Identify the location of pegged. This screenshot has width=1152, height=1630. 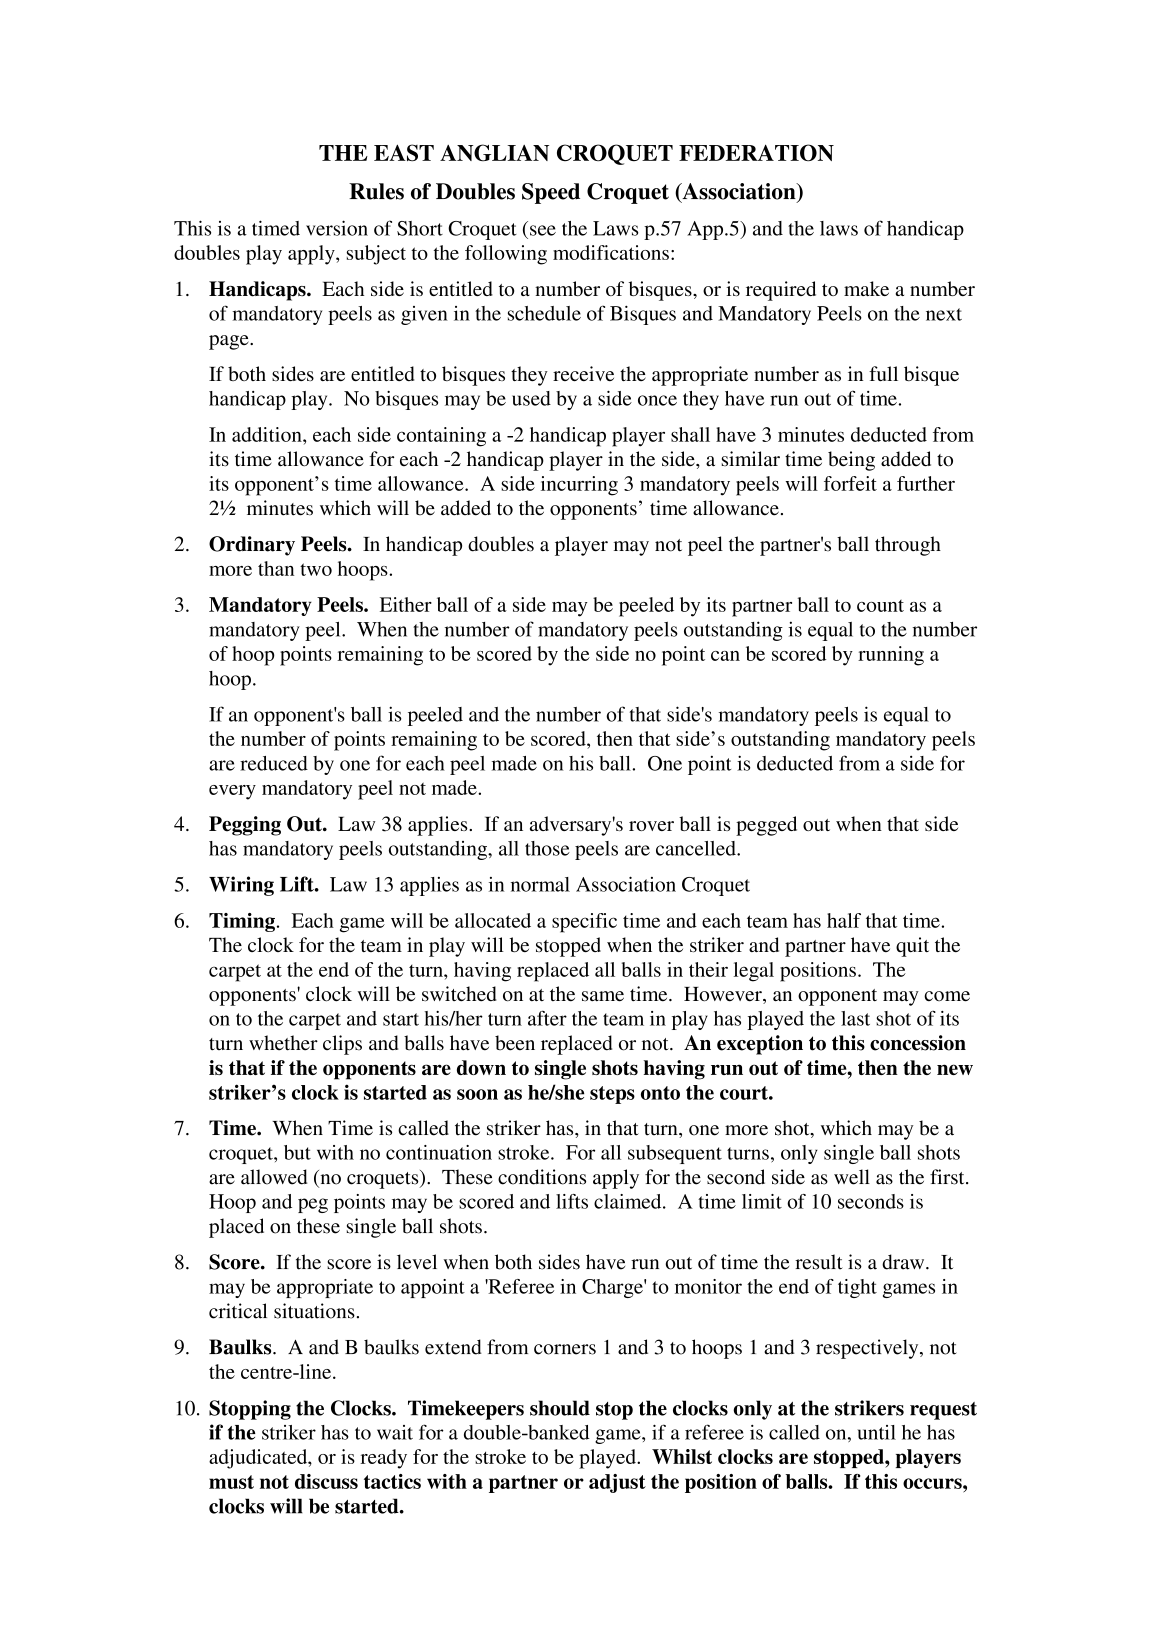
(766, 826).
